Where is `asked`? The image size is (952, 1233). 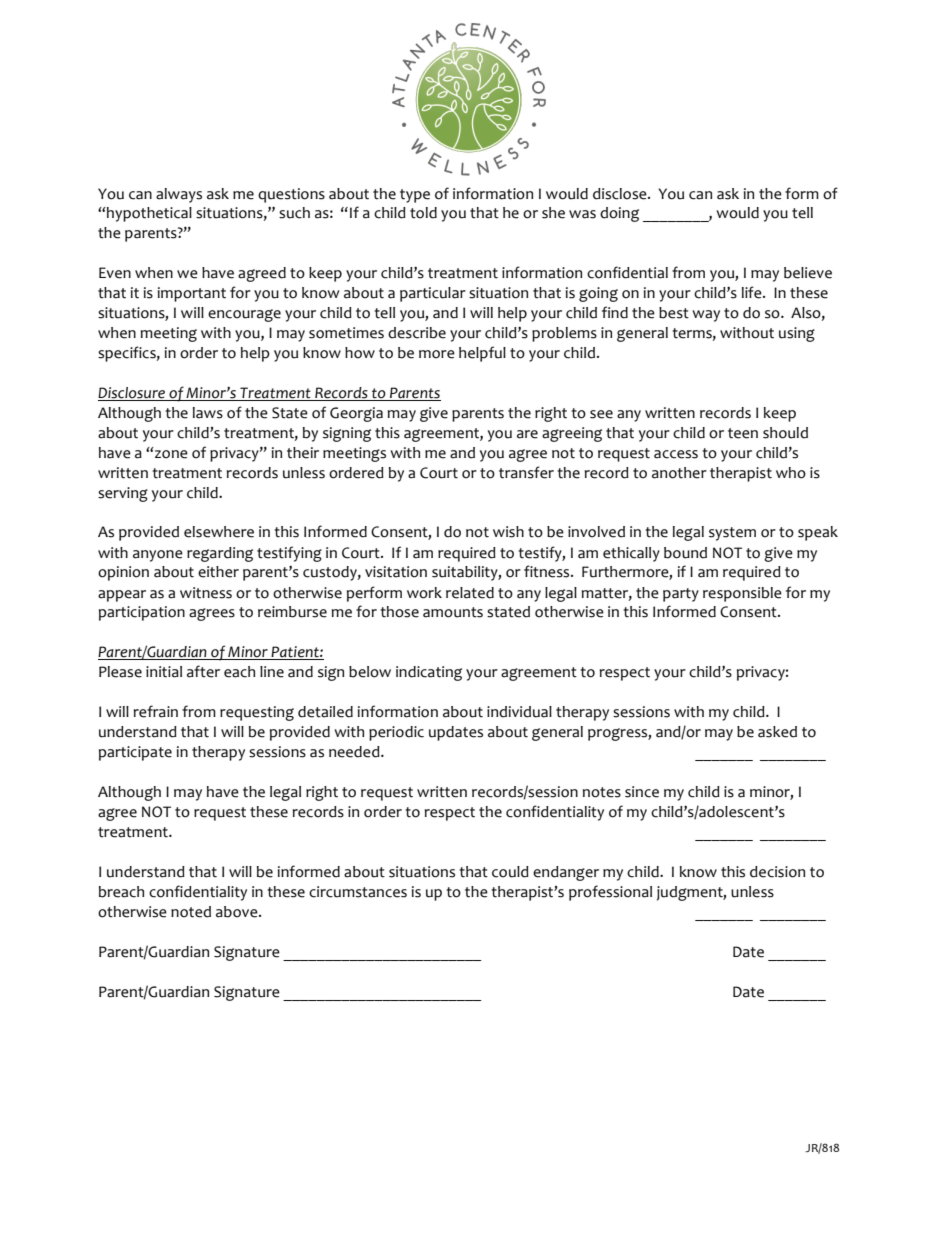 asked is located at coordinates (777, 732).
